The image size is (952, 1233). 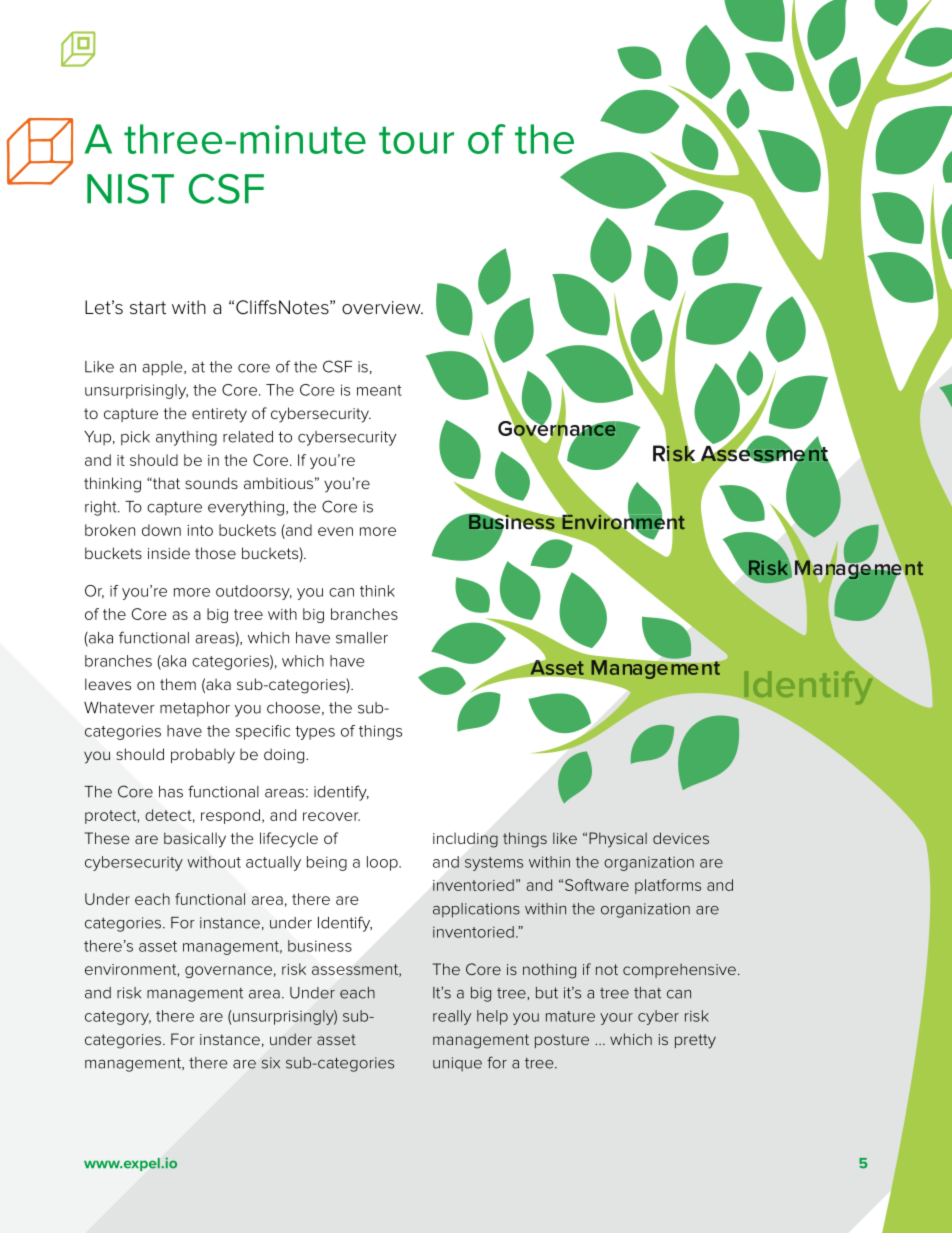 I want to click on NIST, so click(x=130, y=189).
